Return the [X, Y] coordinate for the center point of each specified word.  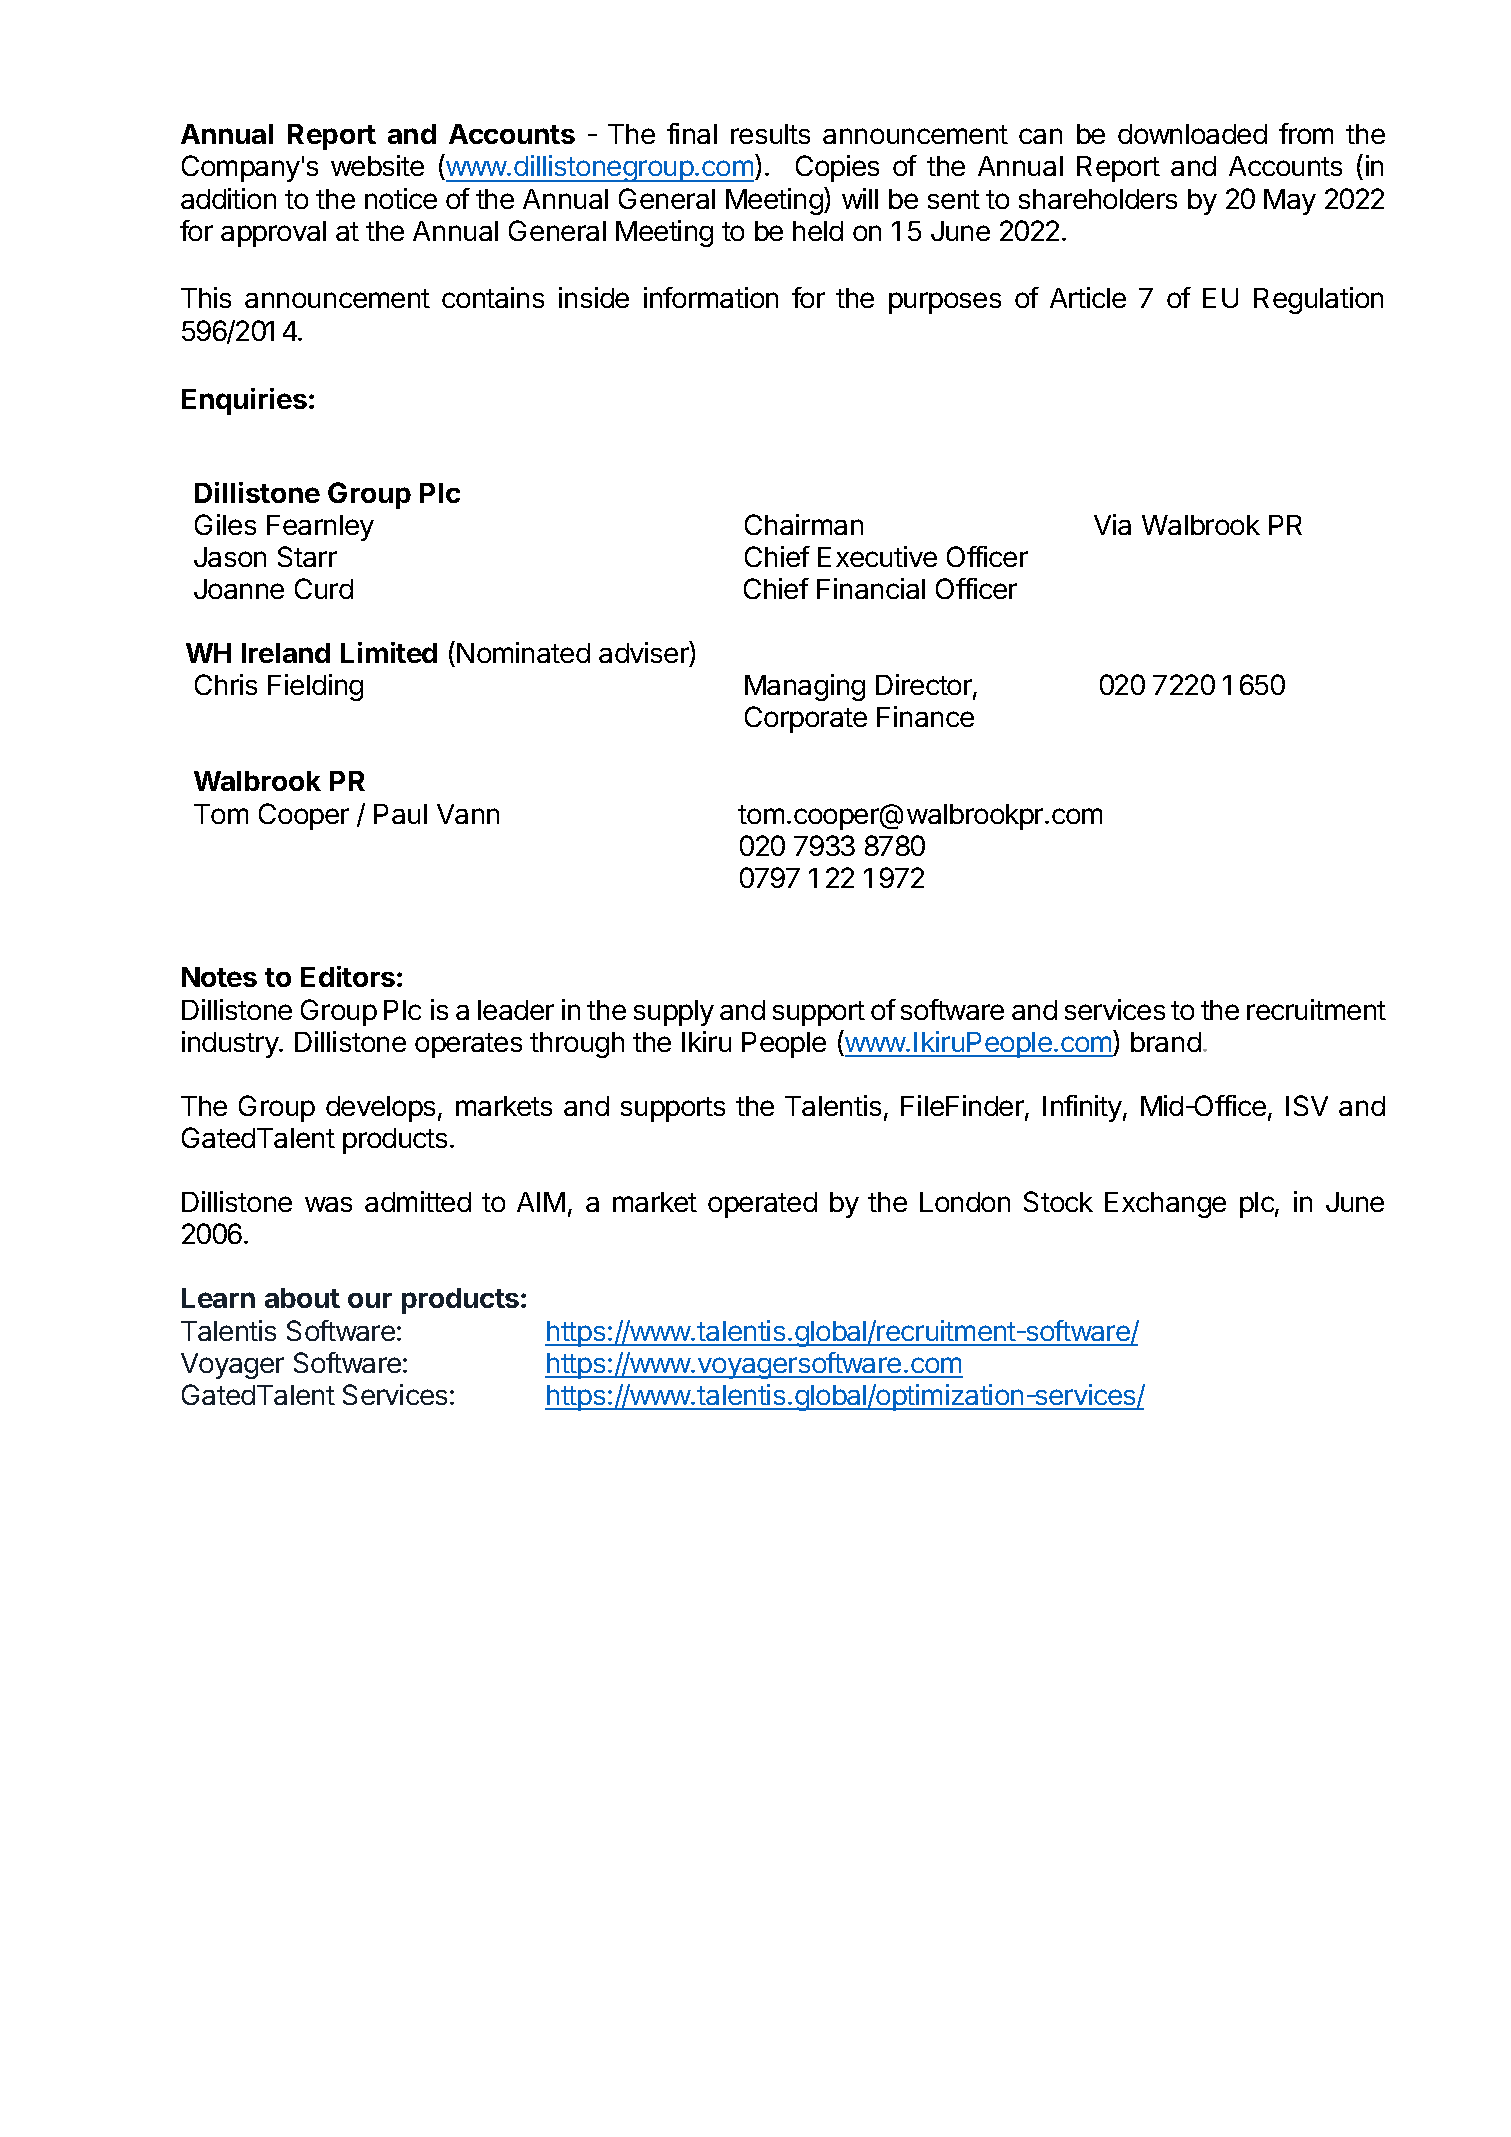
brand [1166, 1042]
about [302, 1298]
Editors [348, 976]
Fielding [315, 687]
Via [1112, 524]
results [770, 134]
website [377, 165]
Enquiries [244, 401]
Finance [925, 716]
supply [674, 1013]
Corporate [806, 719]
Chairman [804, 524]
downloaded [1192, 134]
